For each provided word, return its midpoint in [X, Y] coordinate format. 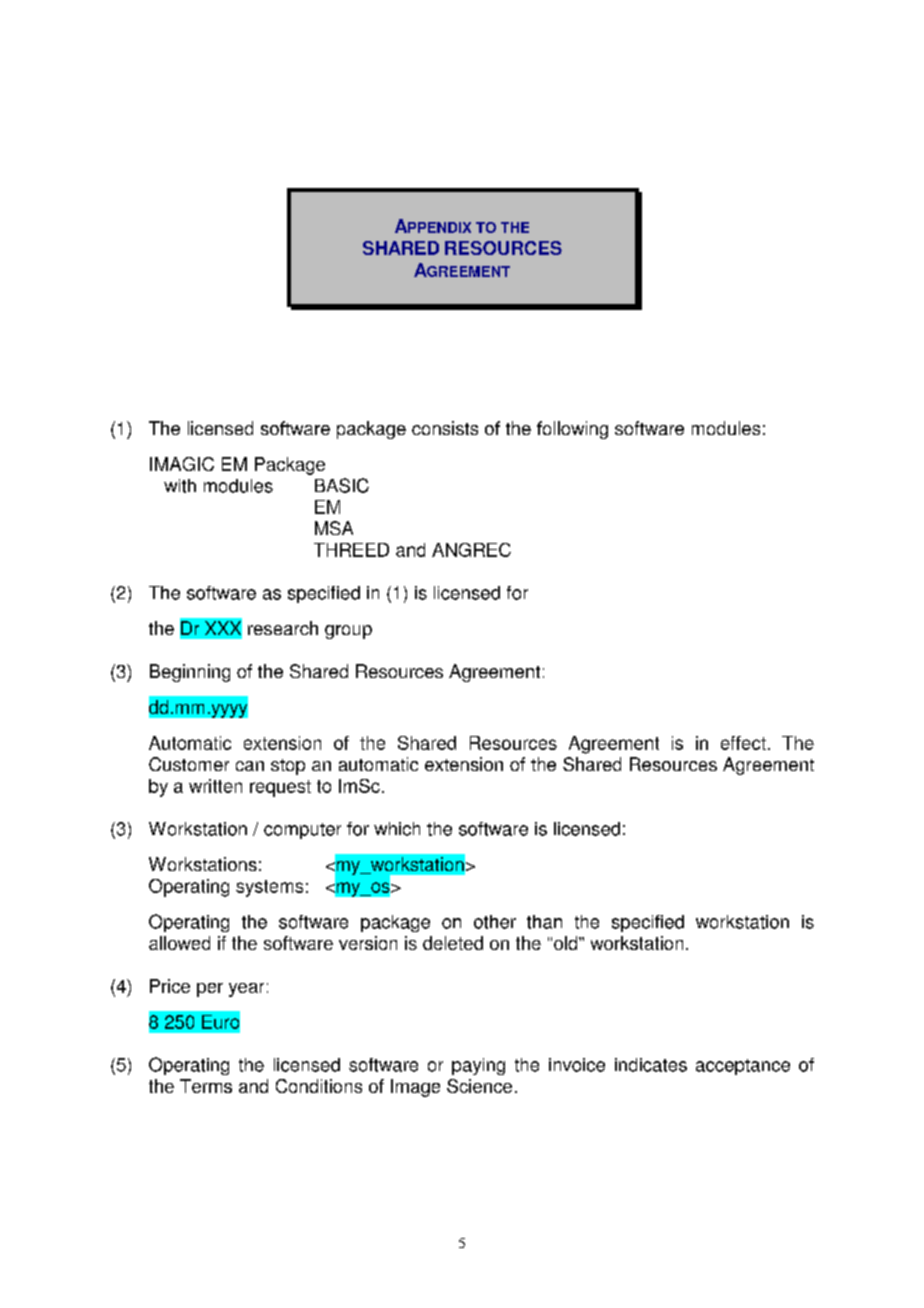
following [572, 430]
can [250, 766]
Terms [206, 1086]
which [397, 829]
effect [743, 743]
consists [445, 428]
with [180, 486]
